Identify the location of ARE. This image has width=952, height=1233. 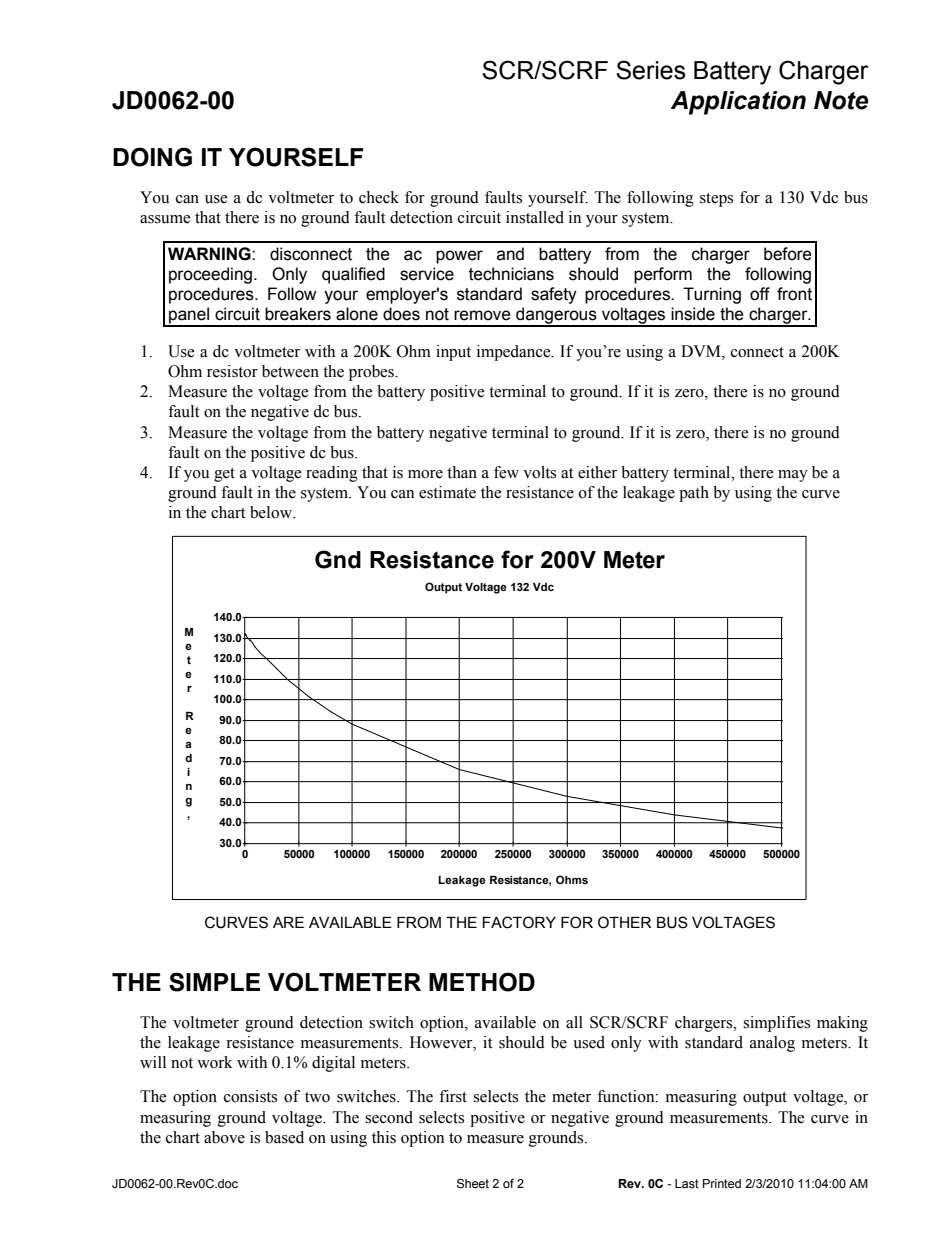
(288, 922).
